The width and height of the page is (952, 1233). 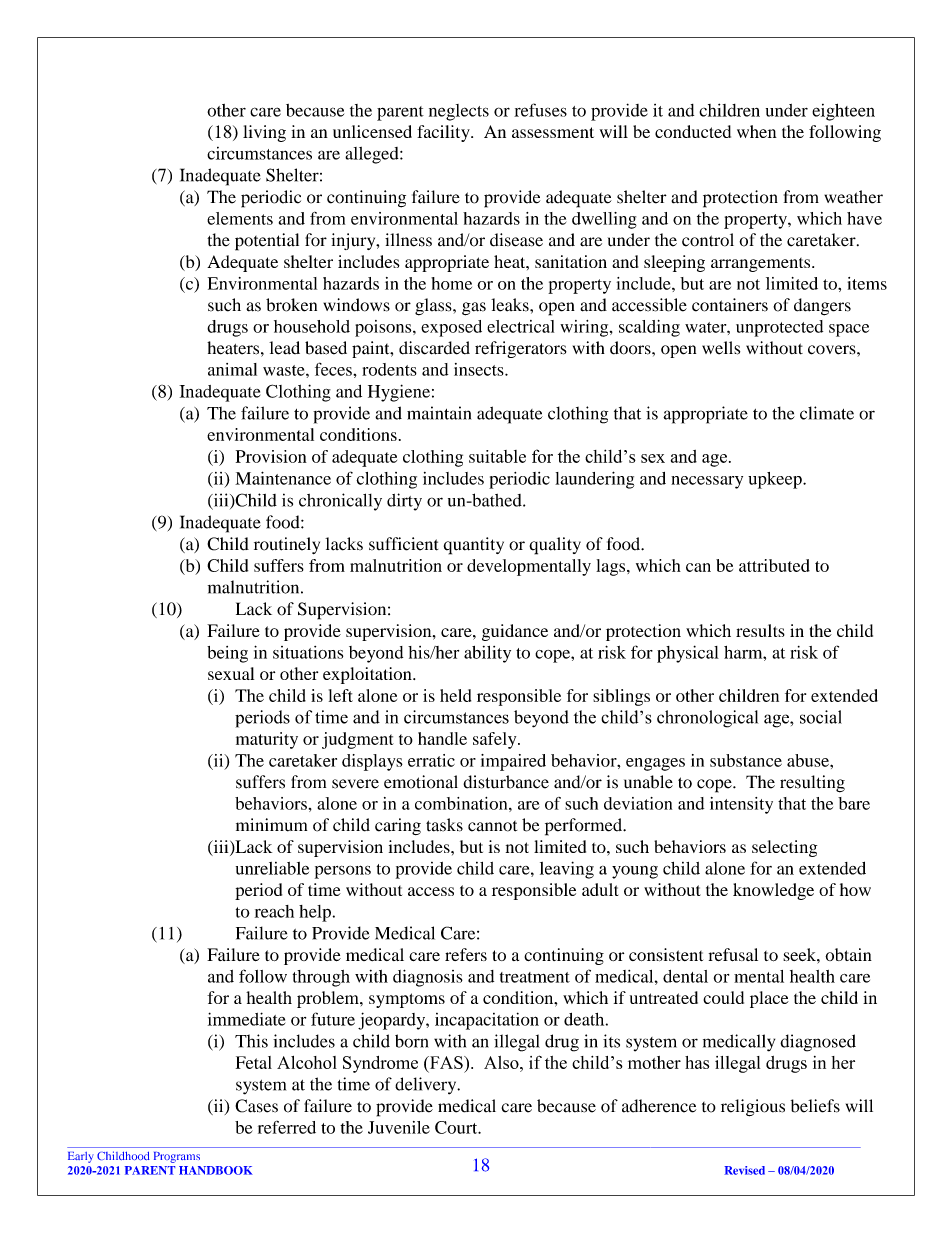 I want to click on situations, so click(x=308, y=652).
